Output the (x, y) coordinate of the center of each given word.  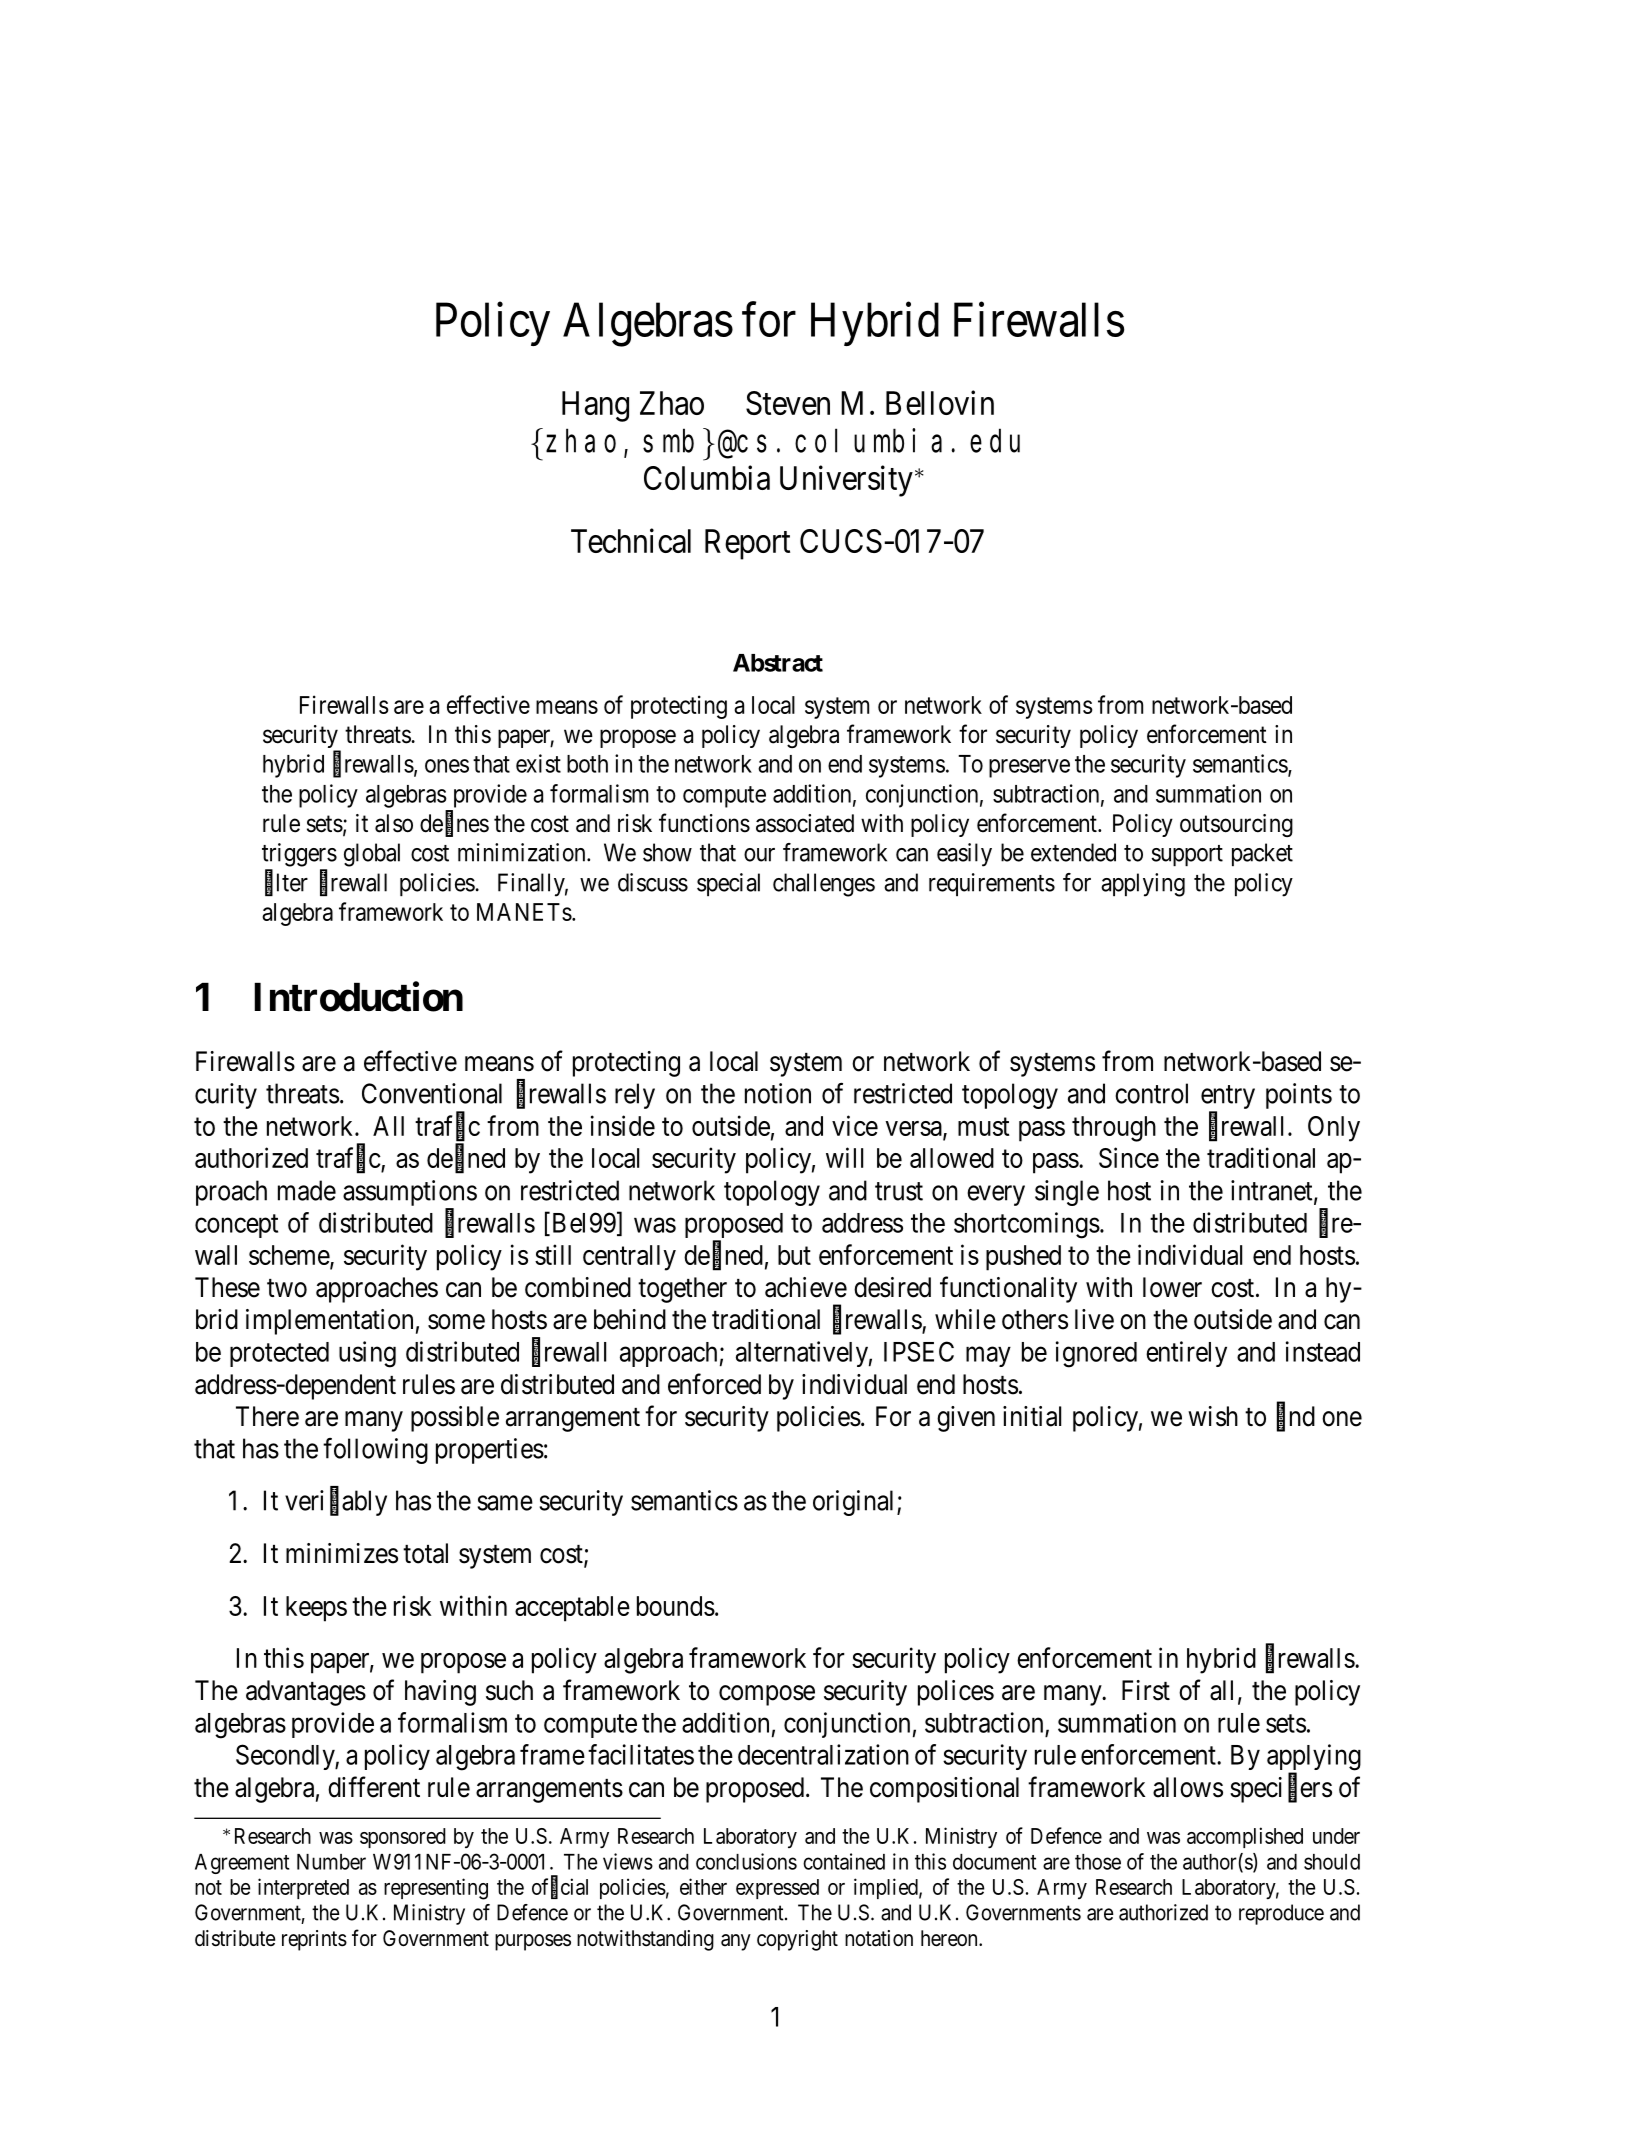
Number (331, 1862)
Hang (595, 406)
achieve (806, 1287)
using (367, 1354)
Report (747, 544)
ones (447, 766)
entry (1228, 1098)
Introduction (358, 997)
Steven (788, 403)
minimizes (342, 1553)
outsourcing (1236, 825)
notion (778, 1093)
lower (1172, 1287)
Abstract (778, 663)
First (1146, 1690)
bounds (676, 1606)
